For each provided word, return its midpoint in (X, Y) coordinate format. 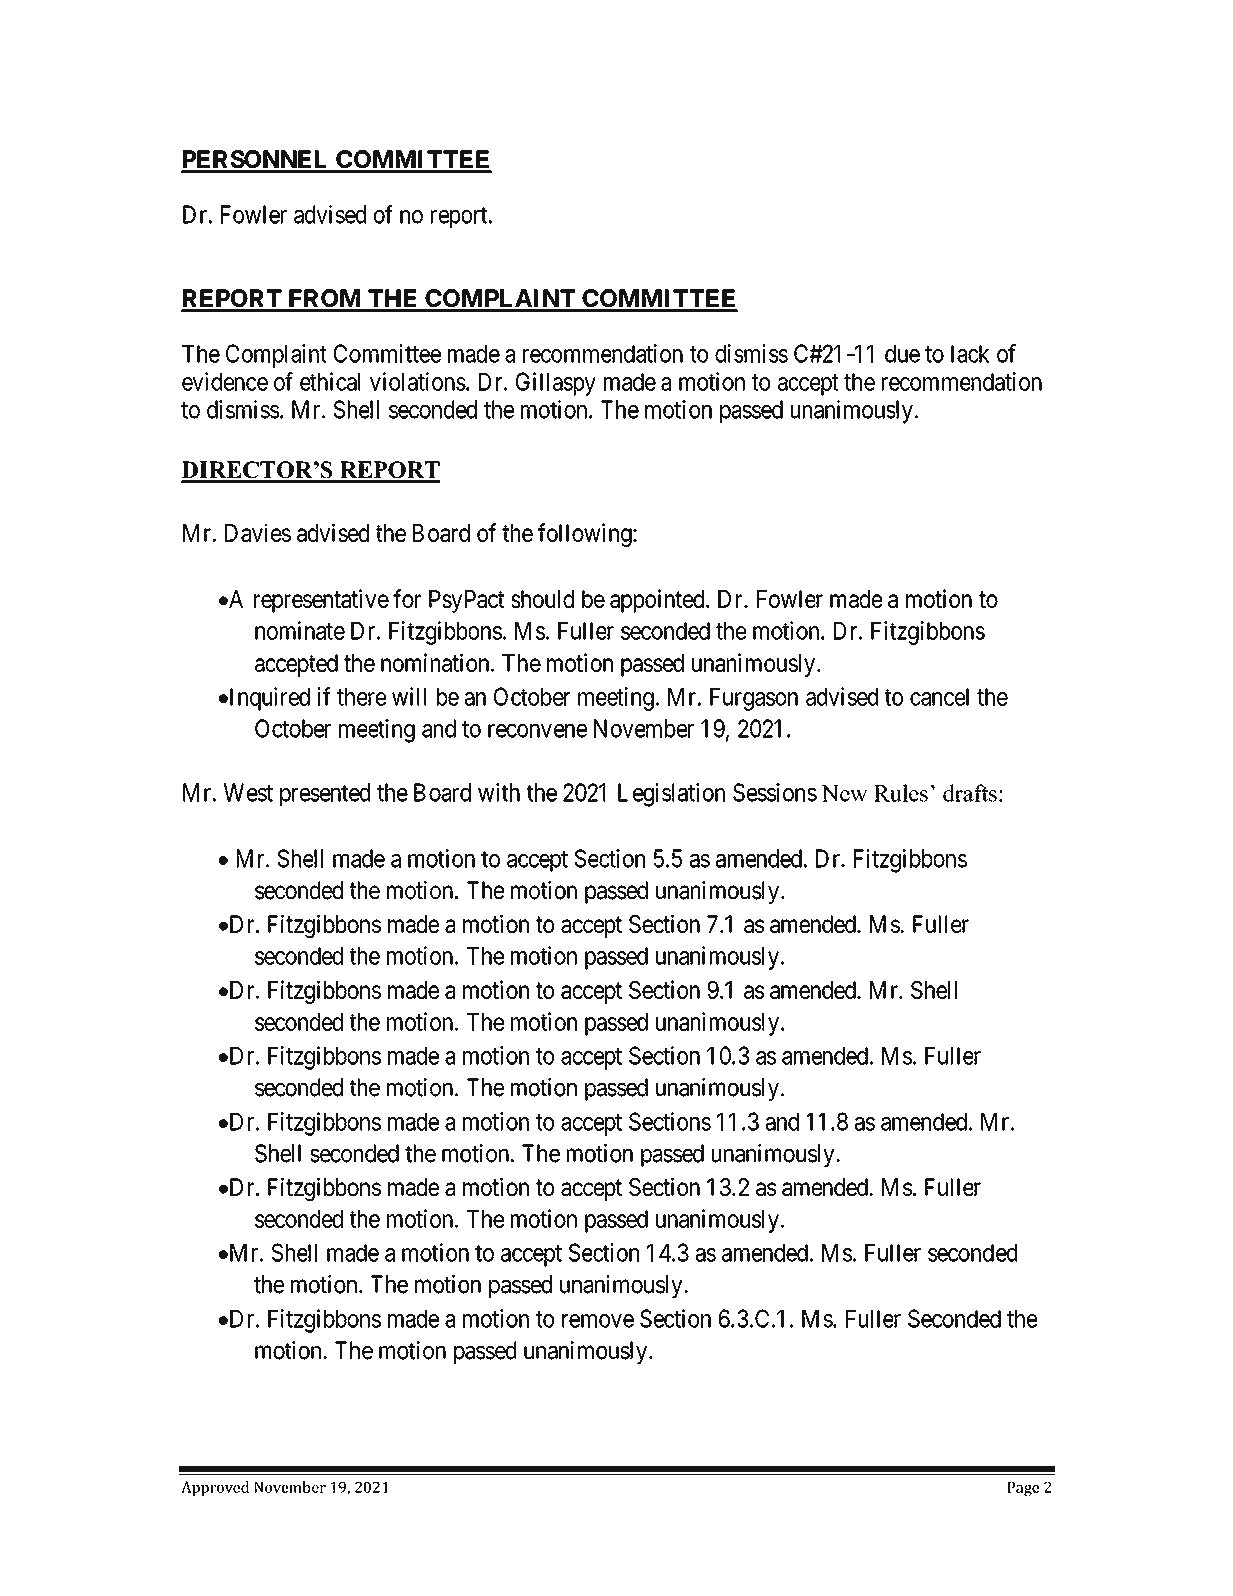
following (586, 535)
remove (598, 1321)
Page (1023, 1489)
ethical (330, 381)
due (902, 354)
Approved (215, 1488)
